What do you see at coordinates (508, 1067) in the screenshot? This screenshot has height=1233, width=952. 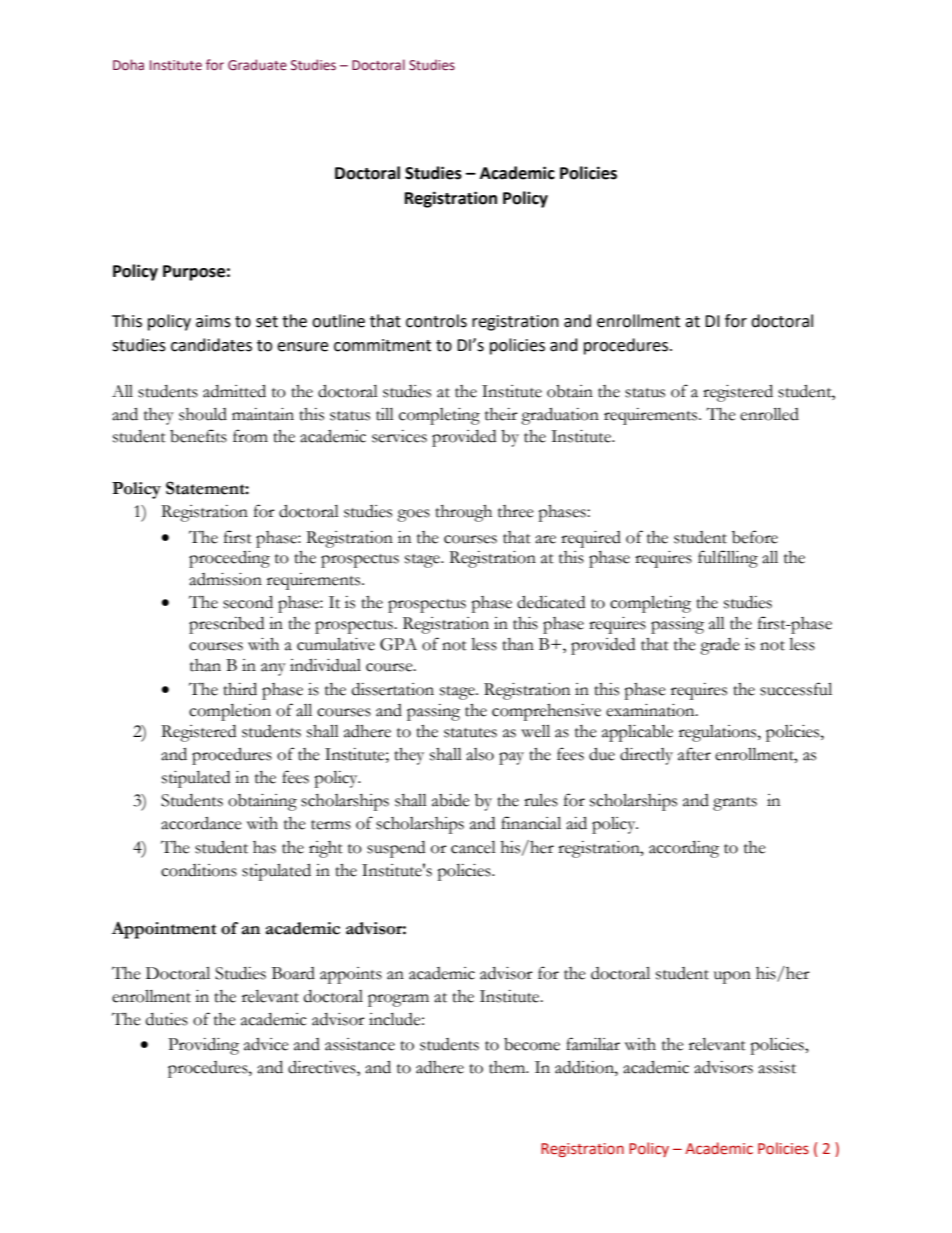 I see `them` at bounding box center [508, 1067].
